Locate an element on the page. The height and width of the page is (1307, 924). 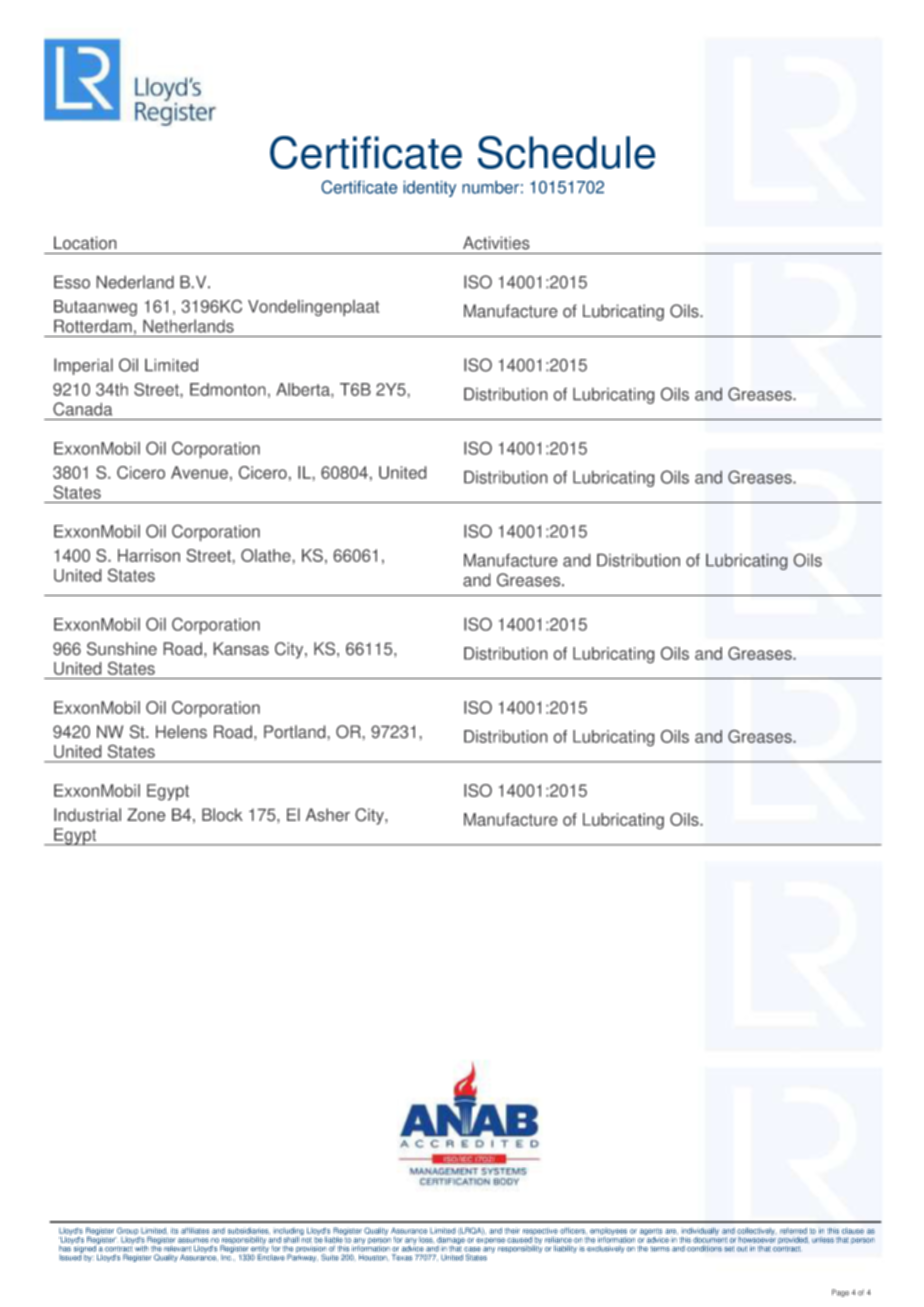
Zone is located at coordinates (146, 814).
